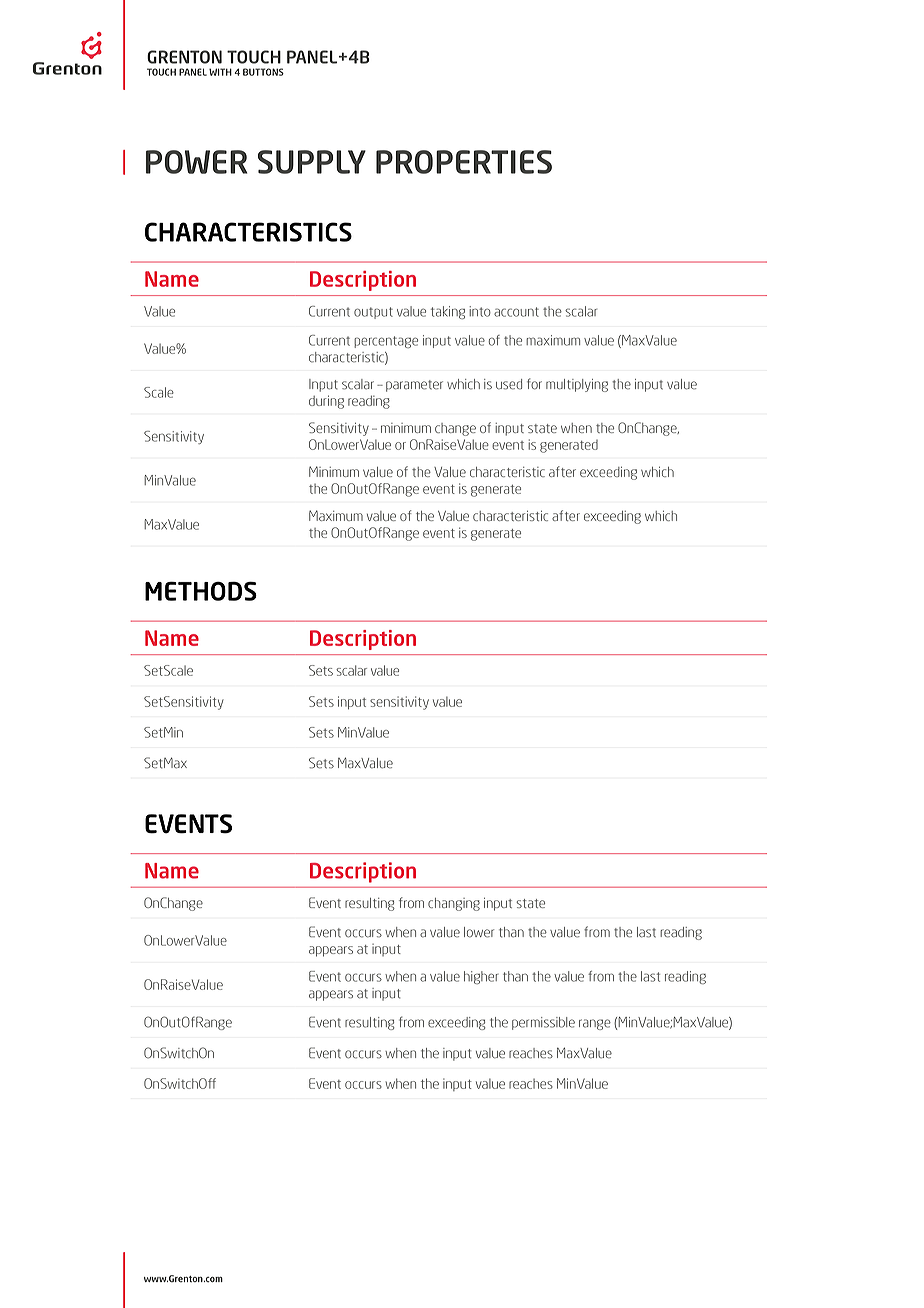 The height and width of the screenshot is (1308, 924). Describe the element at coordinates (464, 162) in the screenshot. I see `PROPERTIES` at that location.
